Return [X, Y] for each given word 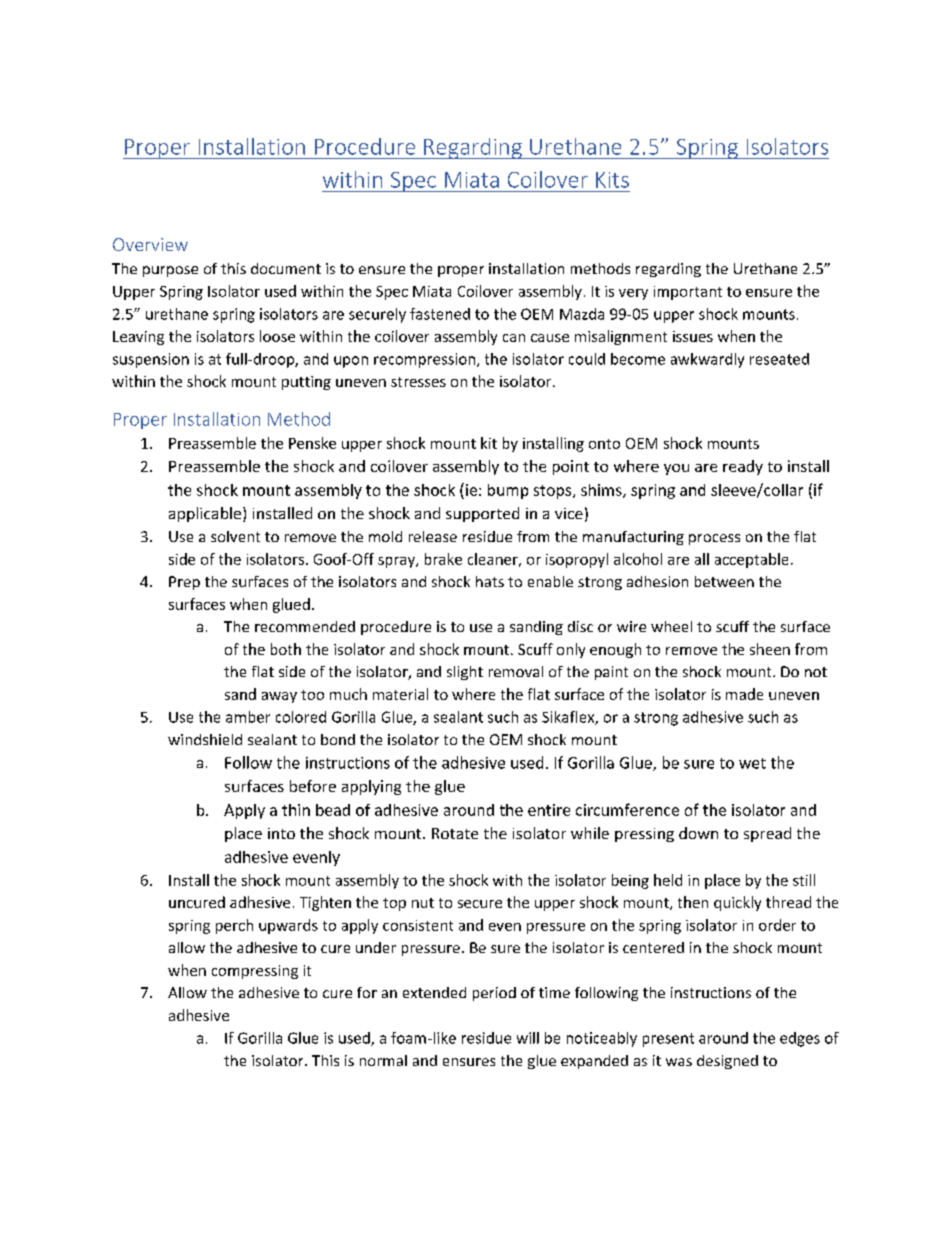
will [528, 1038]
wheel [671, 626]
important [688, 293]
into [281, 833]
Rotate [455, 833]
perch [234, 926]
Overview [150, 244]
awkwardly [707, 360]
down [698, 833]
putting [306, 383]
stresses [418, 382]
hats [490, 581]
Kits [612, 180]
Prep [184, 583]
